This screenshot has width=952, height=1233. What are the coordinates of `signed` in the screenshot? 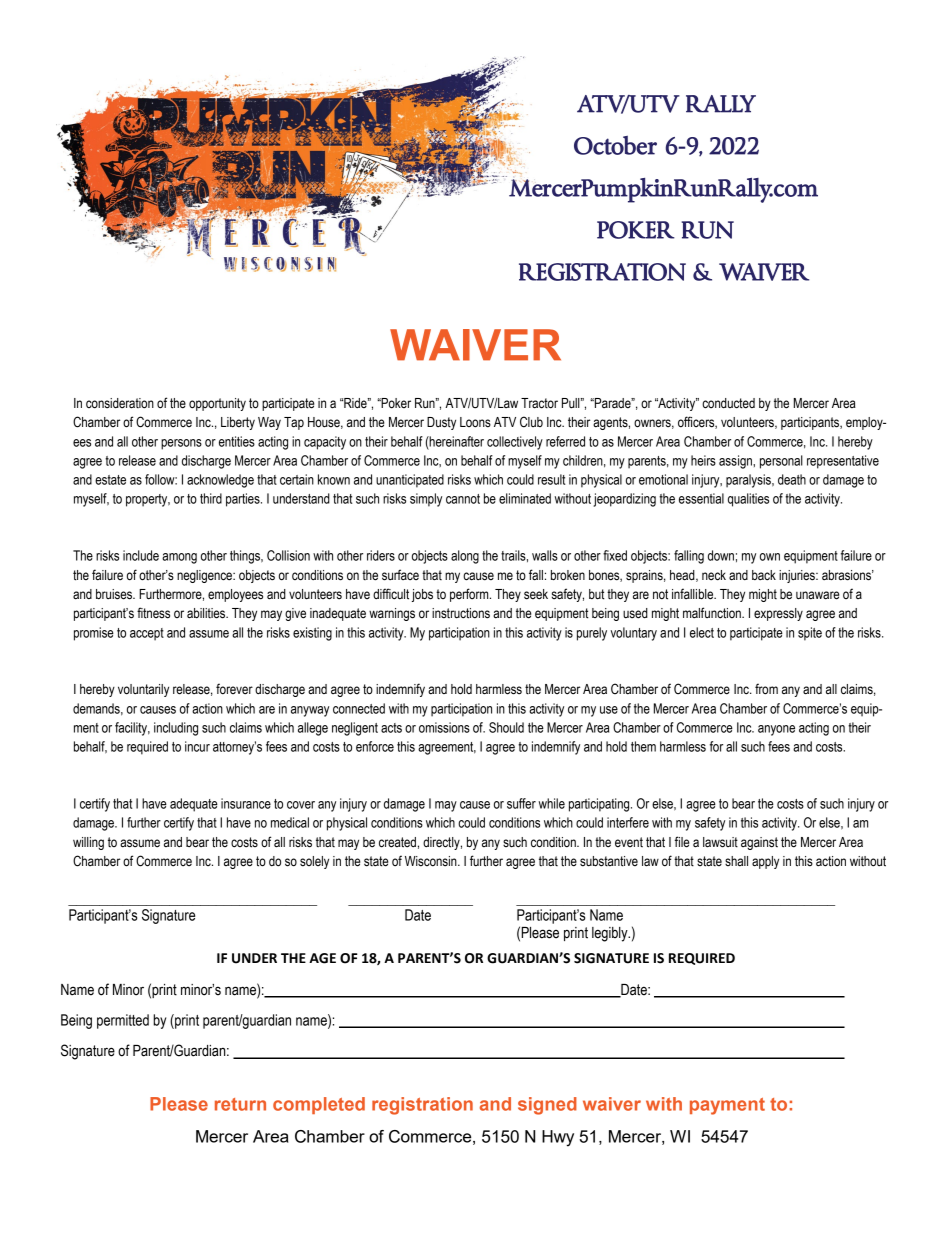 It's located at (547, 1106).
